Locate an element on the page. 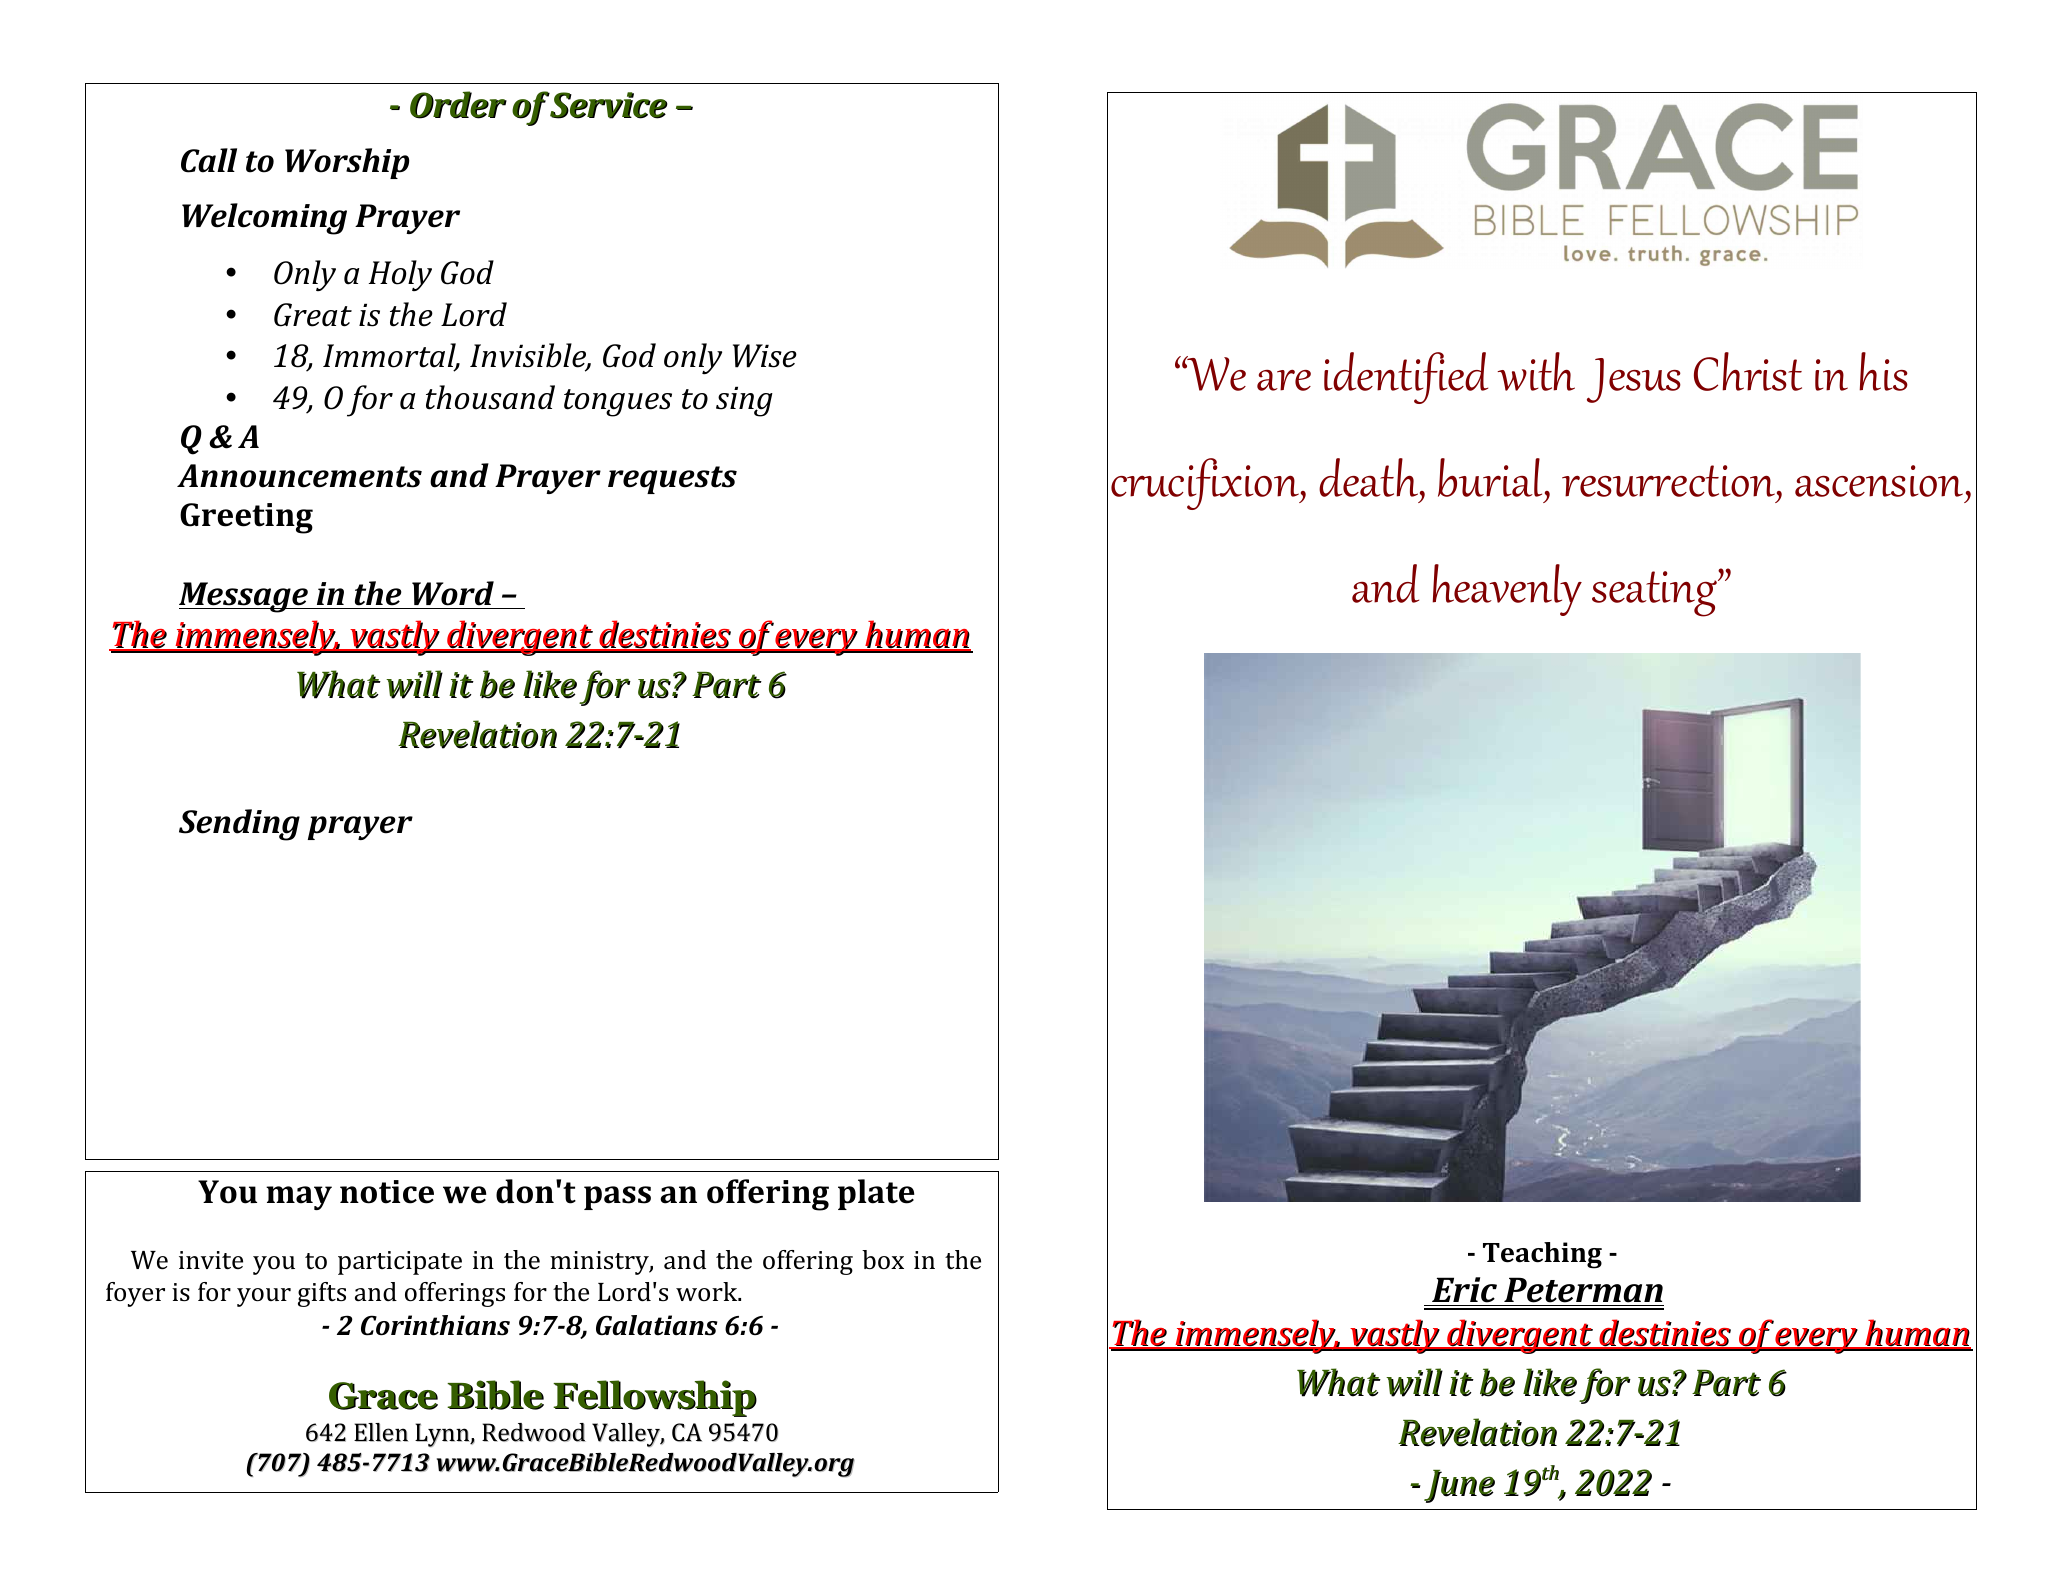 This page has height=1588, width=2055. Ellen is located at coordinates (381, 1432).
